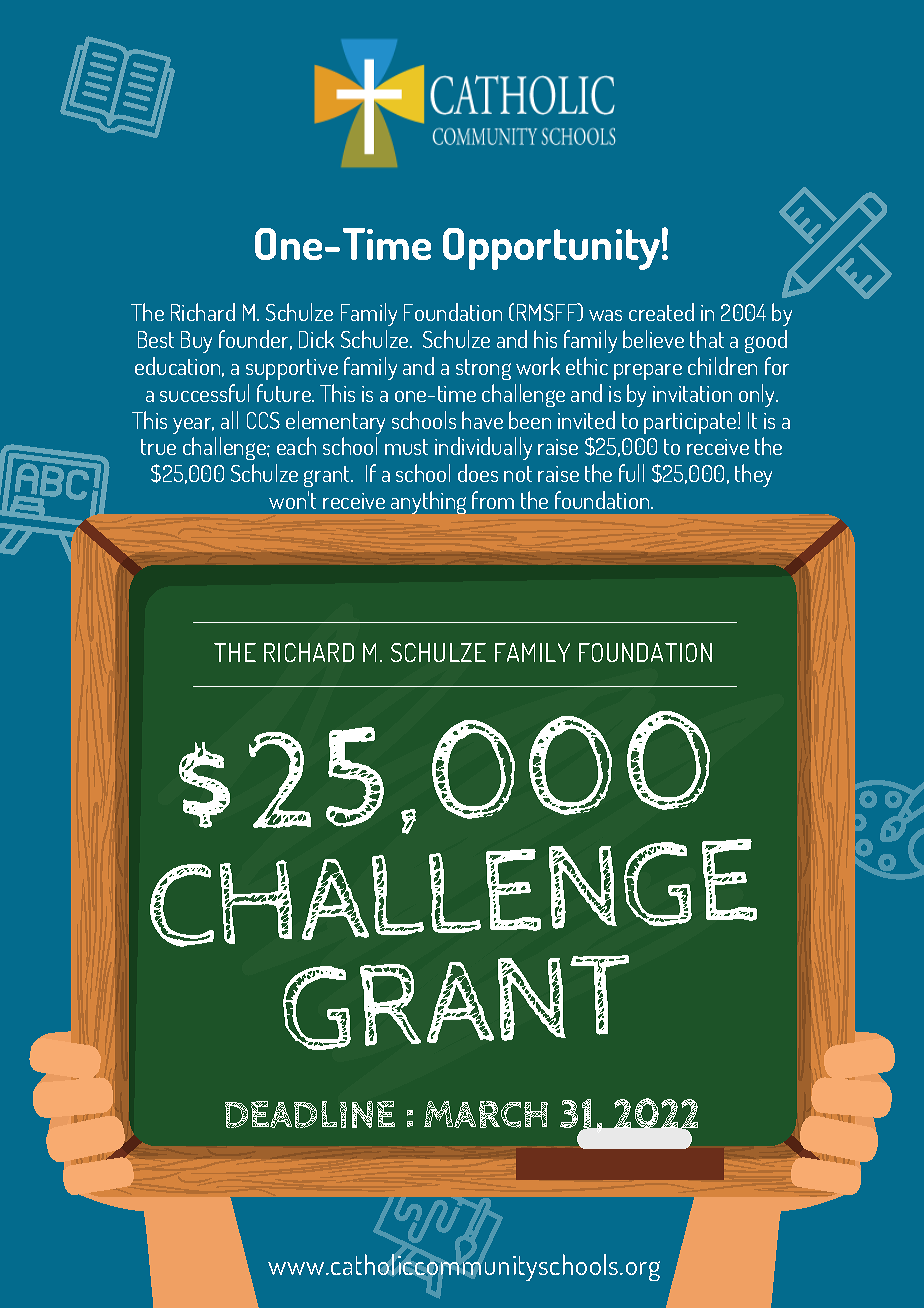  What do you see at coordinates (196, 342) in the screenshot?
I see `Buy` at bounding box center [196, 342].
